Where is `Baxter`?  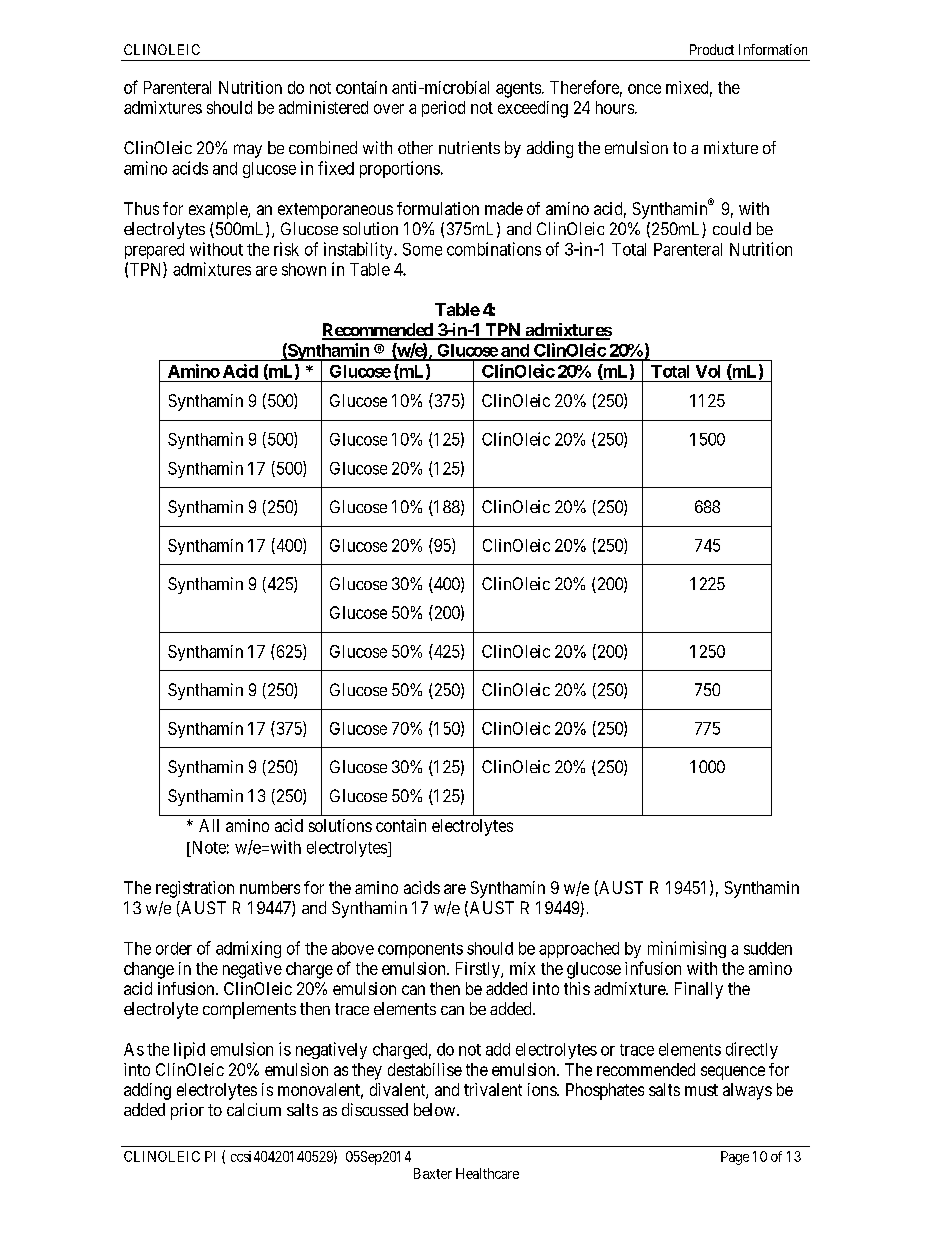
Baxter is located at coordinates (433, 1173).
